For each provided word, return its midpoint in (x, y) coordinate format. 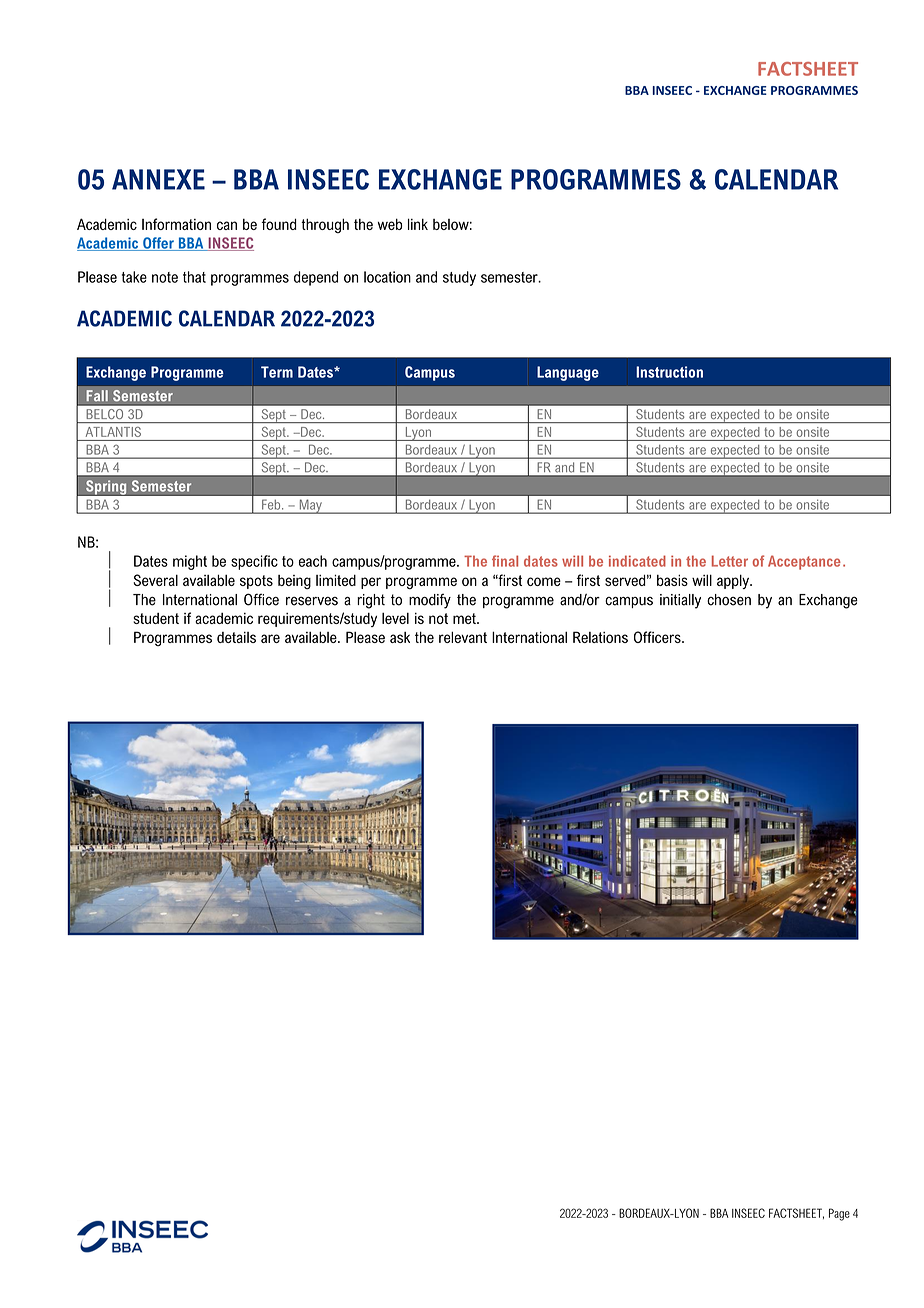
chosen (729, 600)
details (236, 637)
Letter (730, 561)
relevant (463, 637)
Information (176, 224)
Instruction (669, 372)
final (505, 561)
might (190, 562)
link (418, 224)
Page (839, 1214)
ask (400, 637)
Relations (600, 637)
